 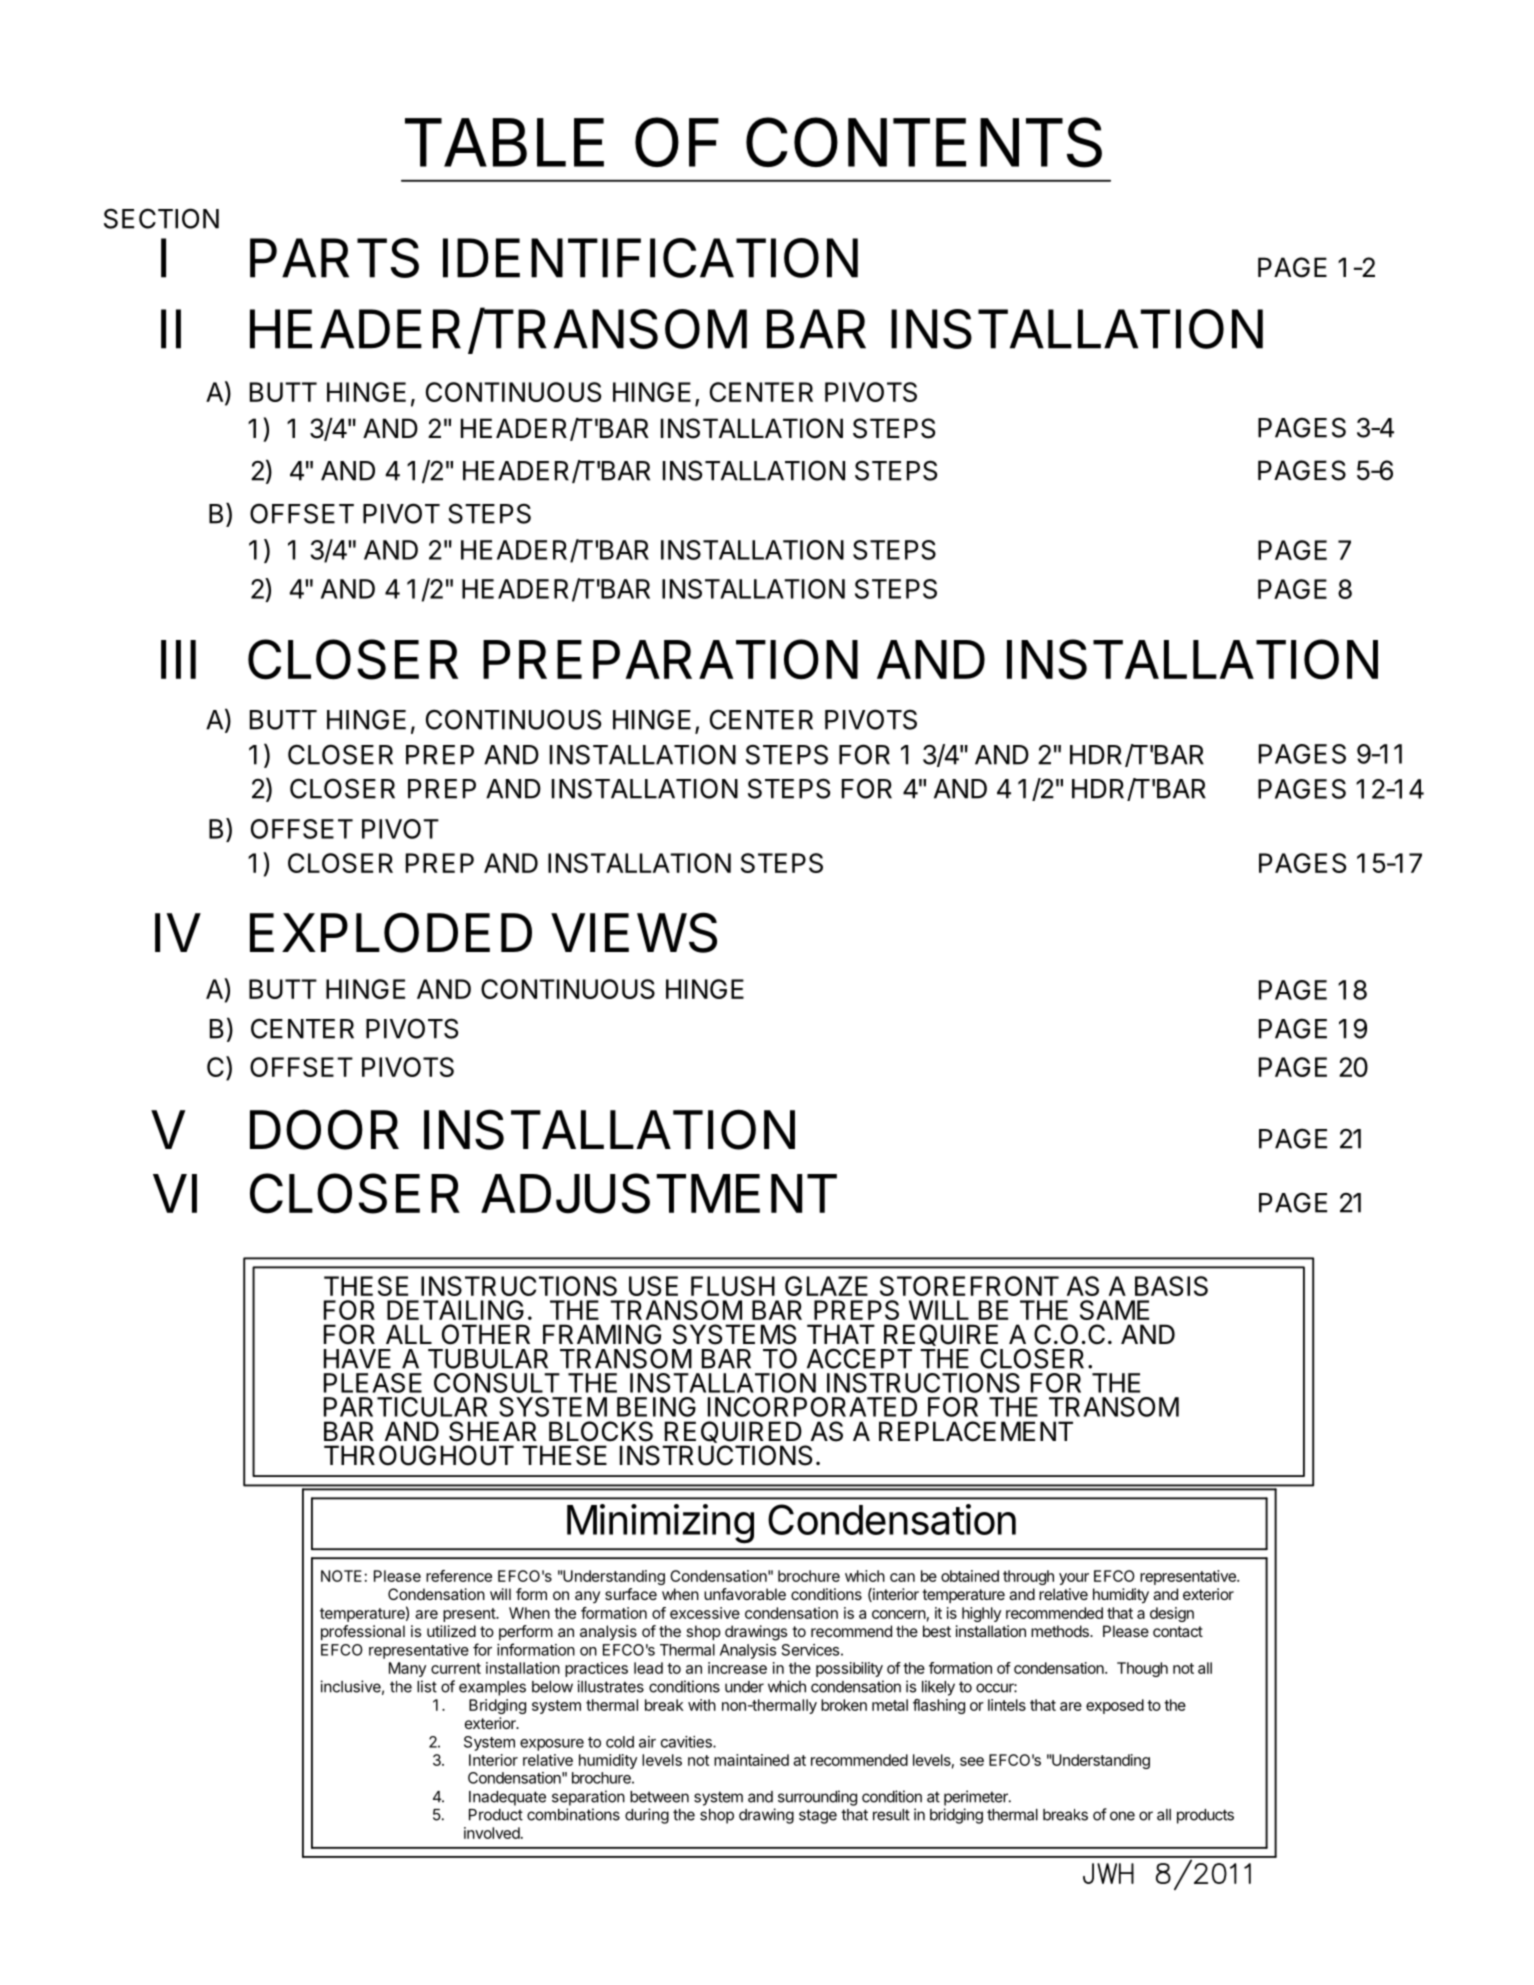 I want to click on PARTS, so click(x=334, y=258).
